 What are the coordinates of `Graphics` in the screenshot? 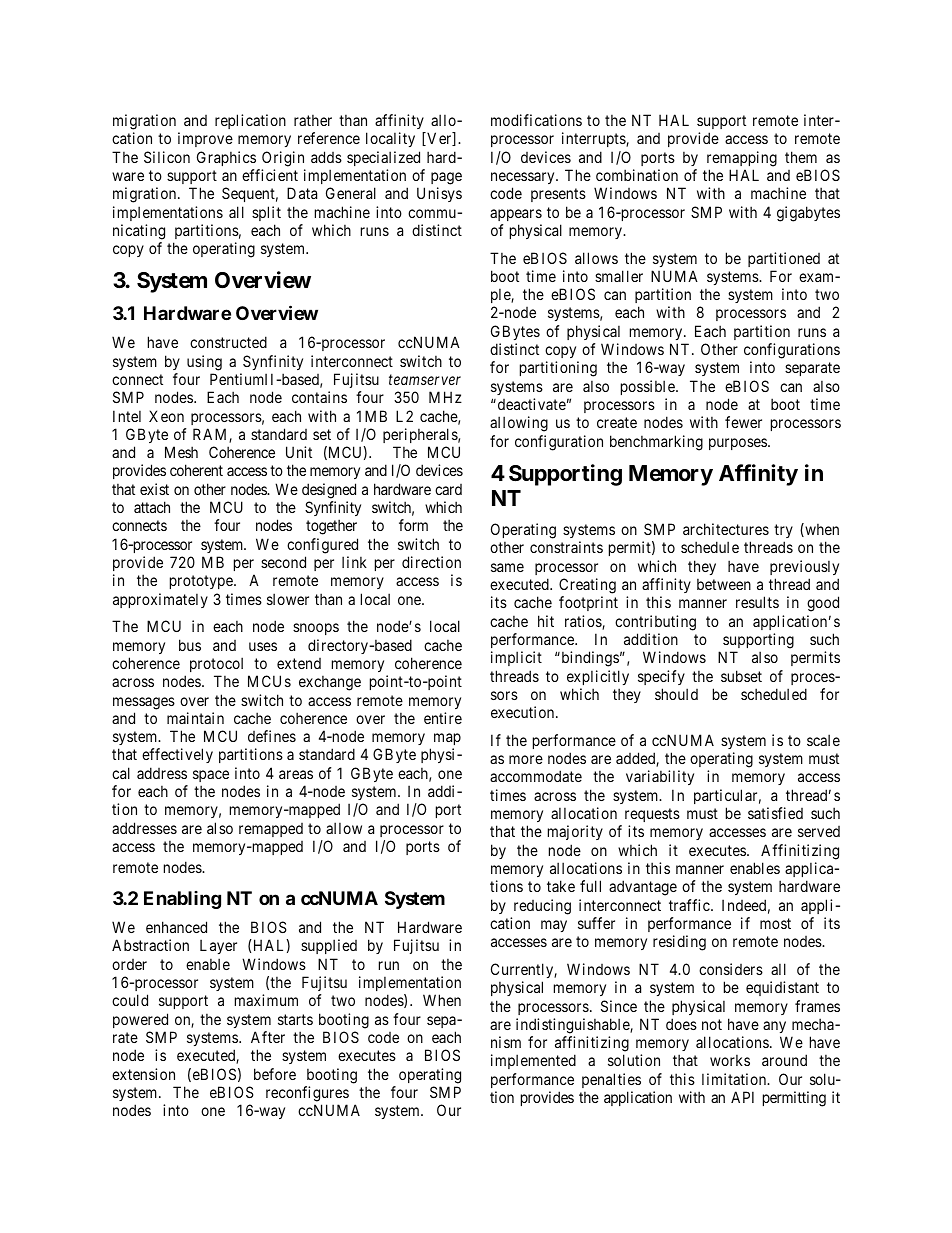 It's located at (226, 158).
